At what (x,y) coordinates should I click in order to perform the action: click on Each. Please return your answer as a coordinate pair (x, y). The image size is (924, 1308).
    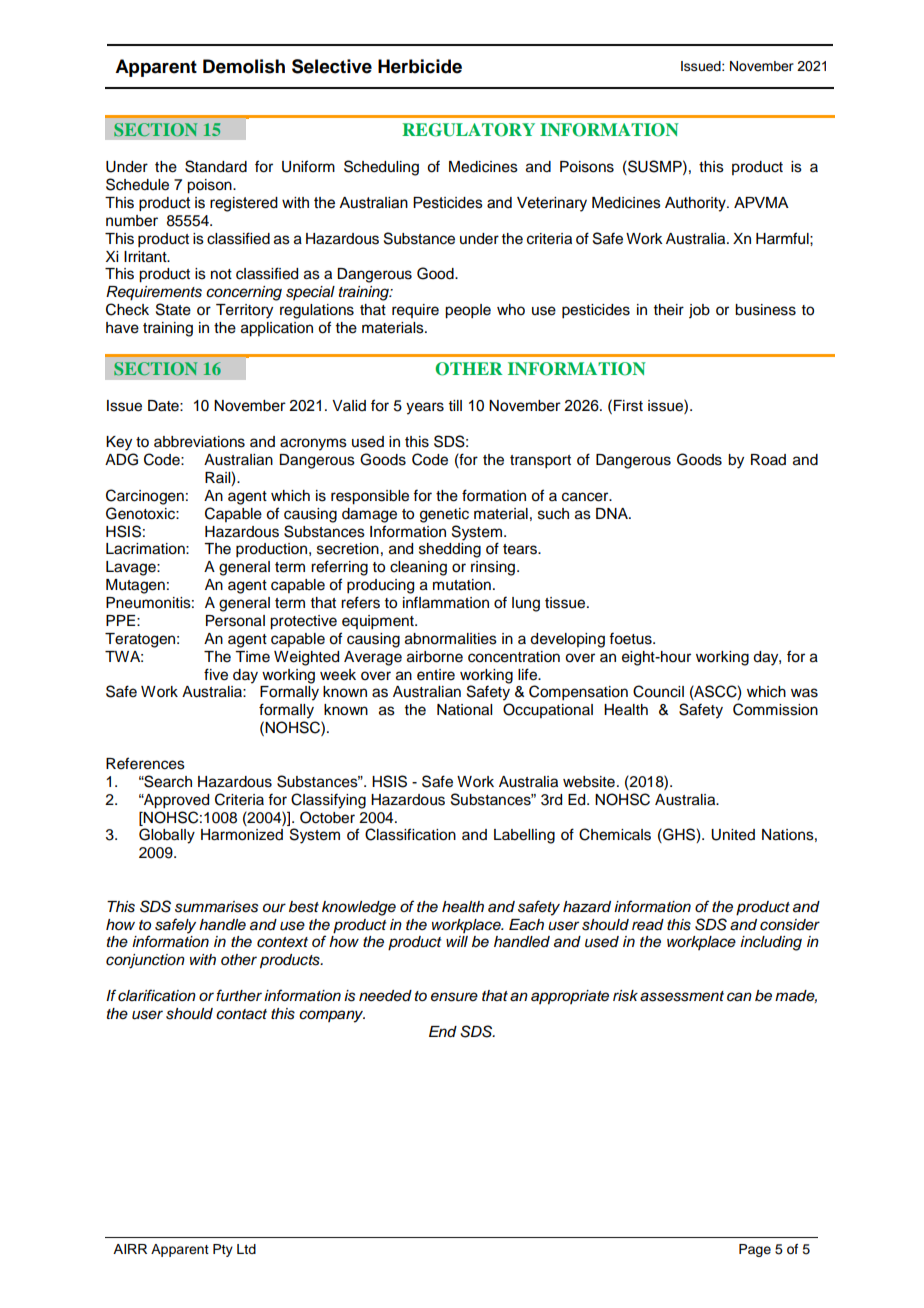
    Looking at the image, I should click on (526, 925).
